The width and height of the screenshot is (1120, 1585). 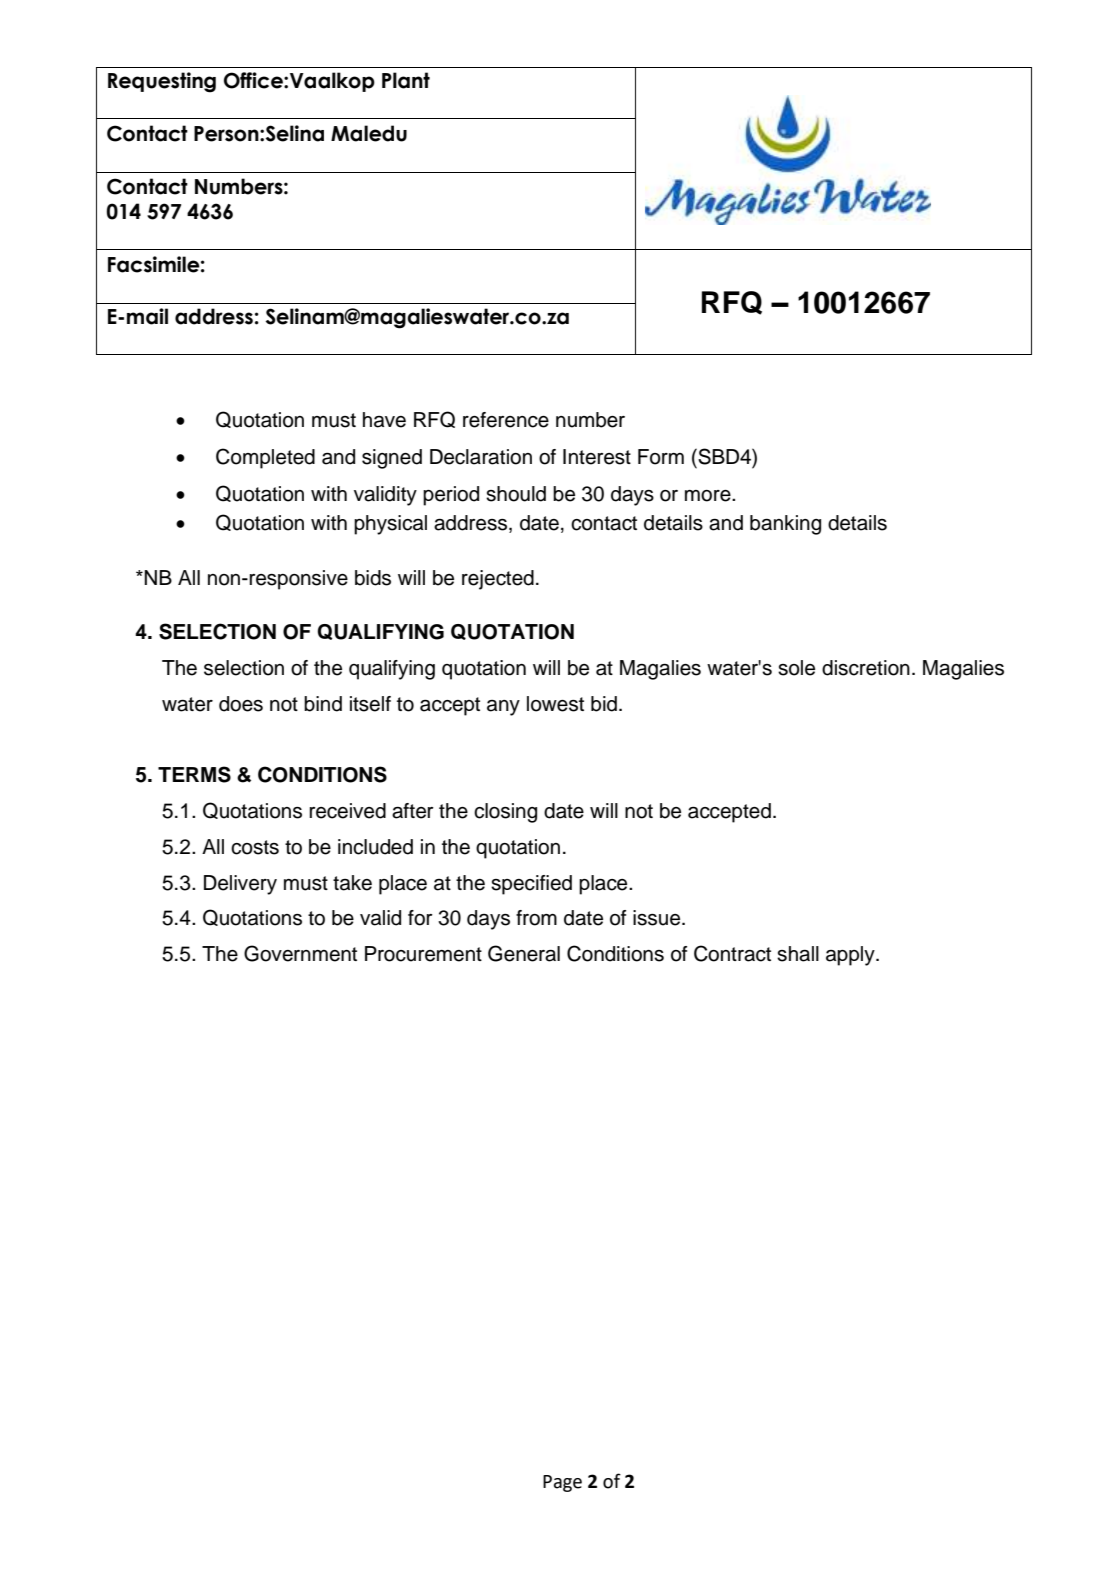 I want to click on TERMS, so click(x=194, y=774).
